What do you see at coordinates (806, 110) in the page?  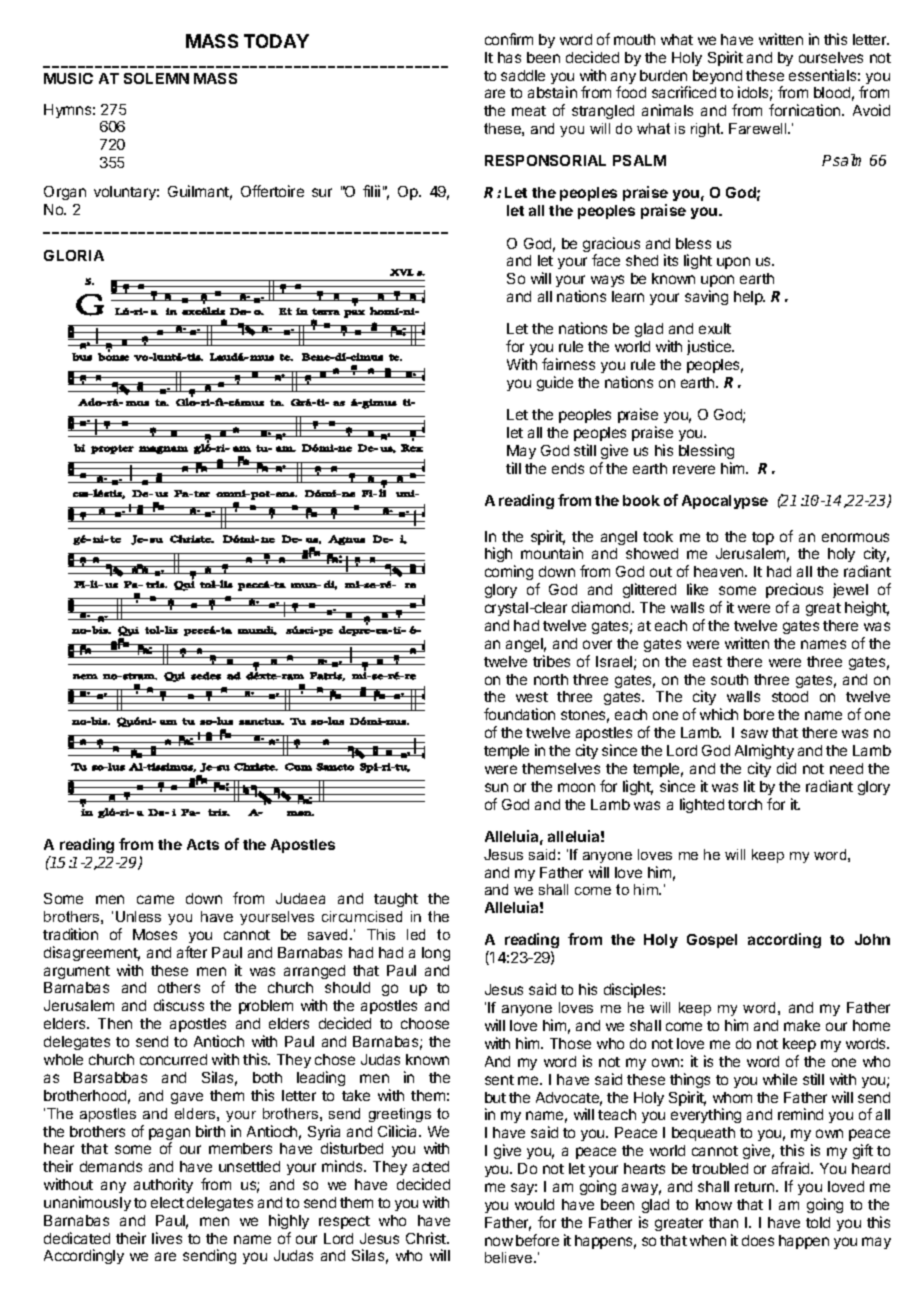 I see `fornication` at bounding box center [806, 110].
